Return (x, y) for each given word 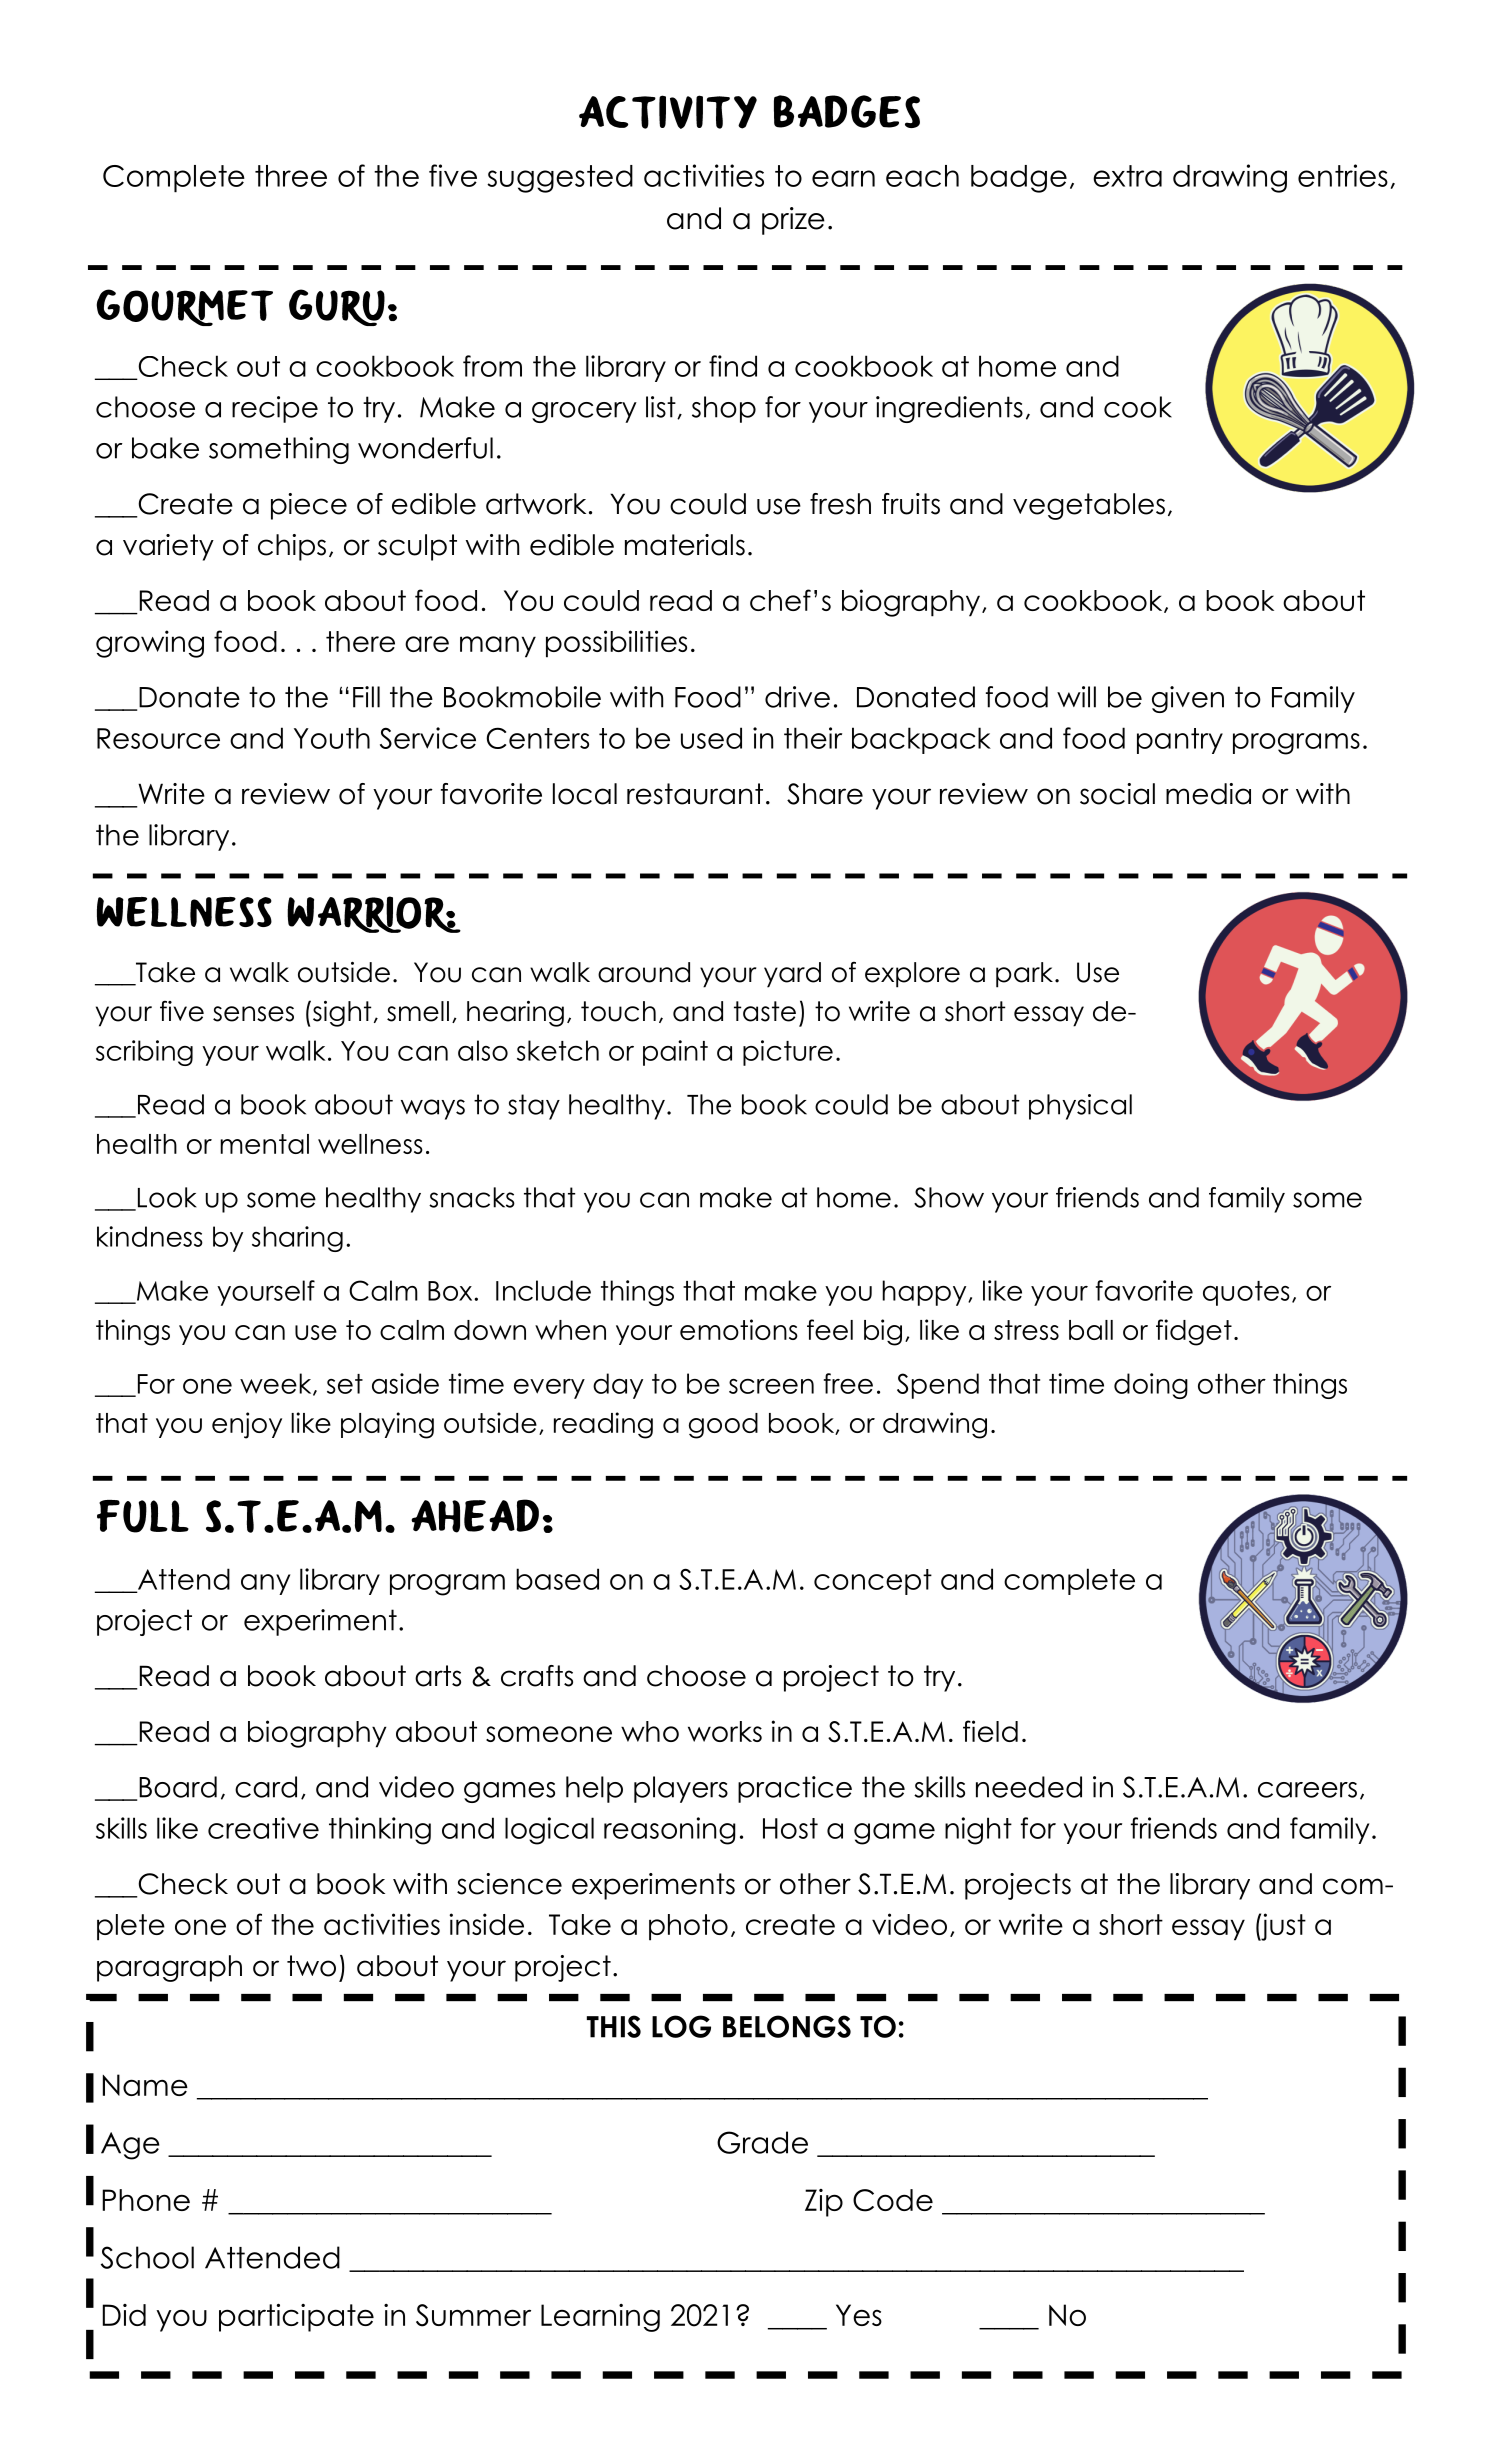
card (266, 1787)
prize (793, 221)
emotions (739, 1329)
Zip (824, 2203)
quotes (1246, 1293)
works (725, 1731)
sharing (297, 1239)
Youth (332, 738)
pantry (1180, 741)
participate (296, 2317)
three (291, 176)
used (711, 738)
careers (1307, 1790)
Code (893, 2200)
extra (1127, 176)
